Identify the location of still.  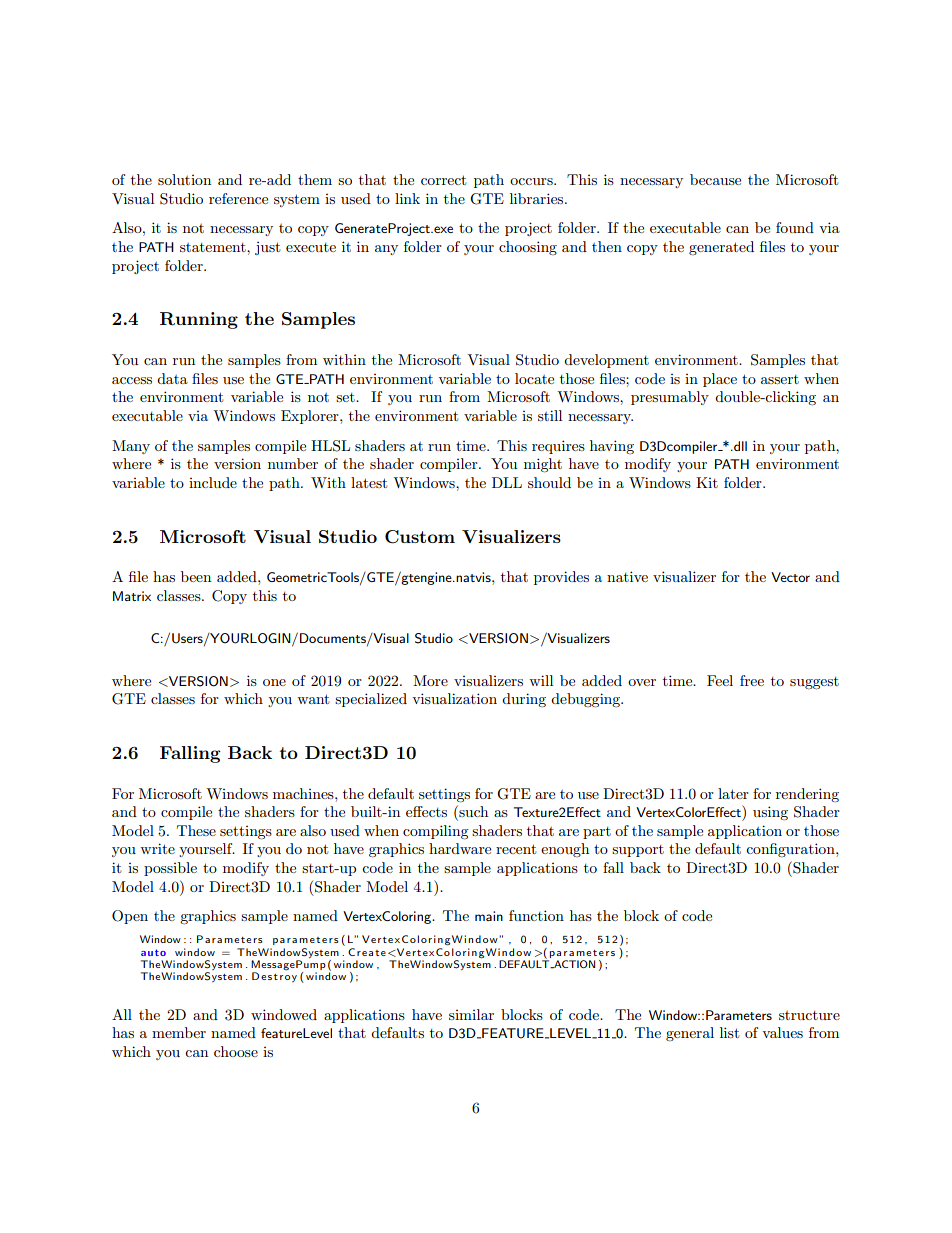
(550, 415).
